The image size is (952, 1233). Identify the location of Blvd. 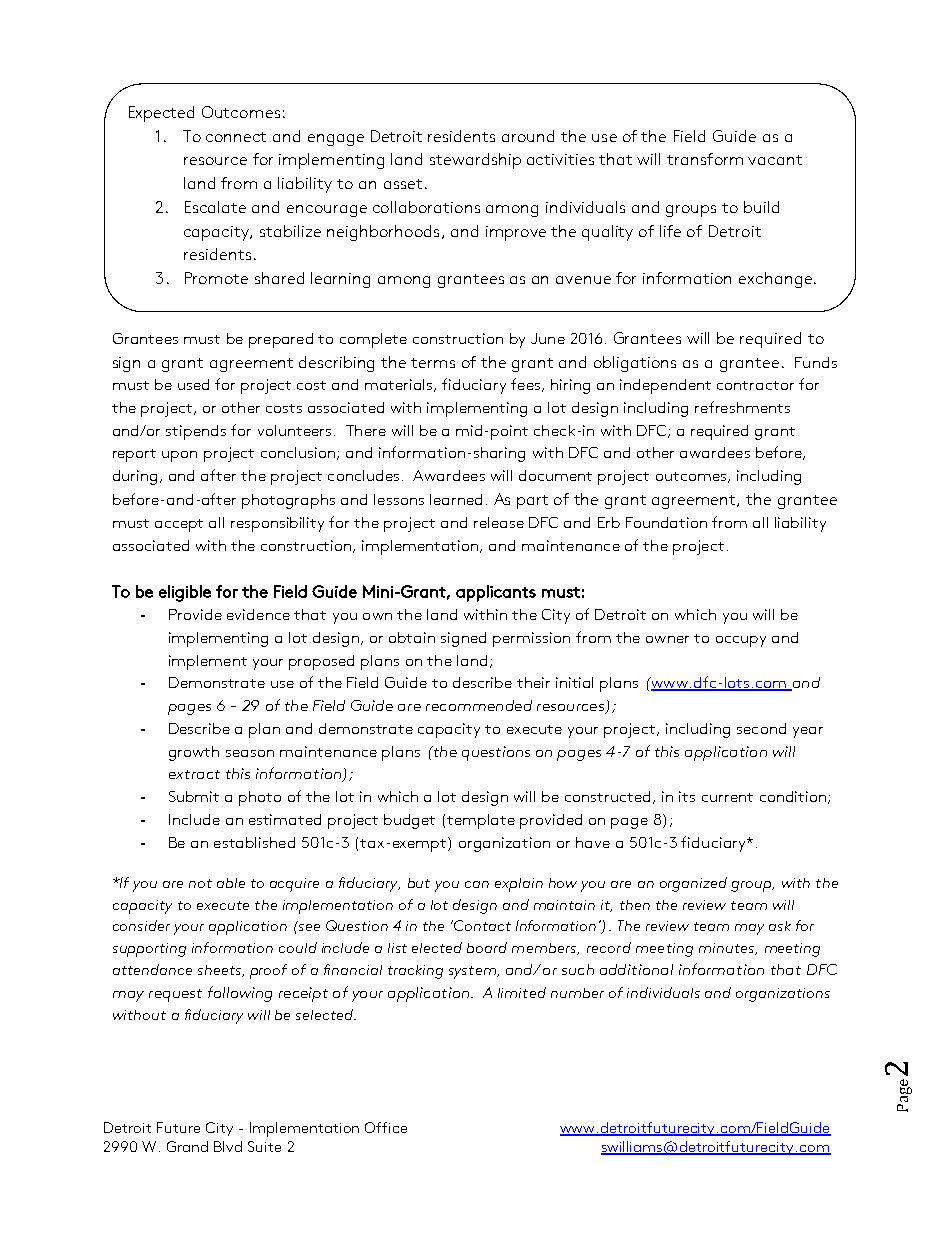
(228, 1146).
